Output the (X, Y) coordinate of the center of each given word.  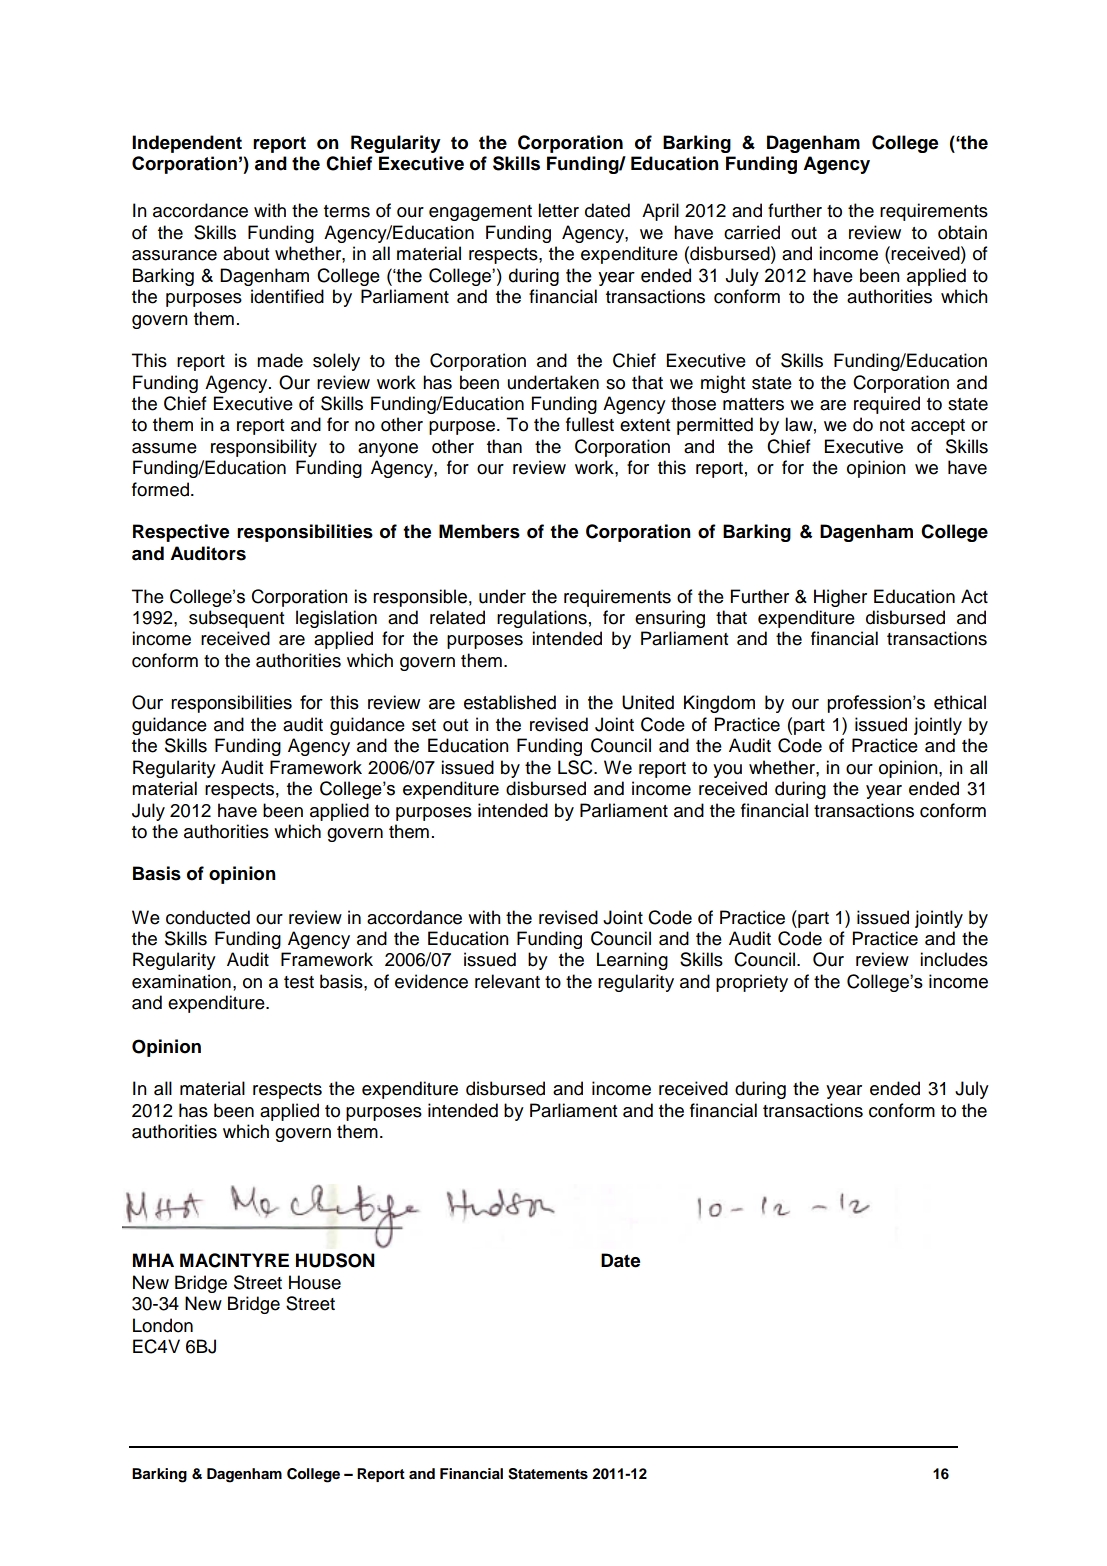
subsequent (236, 619)
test (299, 982)
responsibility (264, 448)
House (315, 1282)
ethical (960, 702)
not (892, 425)
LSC (576, 767)
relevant (507, 981)
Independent (187, 144)
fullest (590, 424)
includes (954, 959)
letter (558, 210)
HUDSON (335, 1260)
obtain (962, 232)
